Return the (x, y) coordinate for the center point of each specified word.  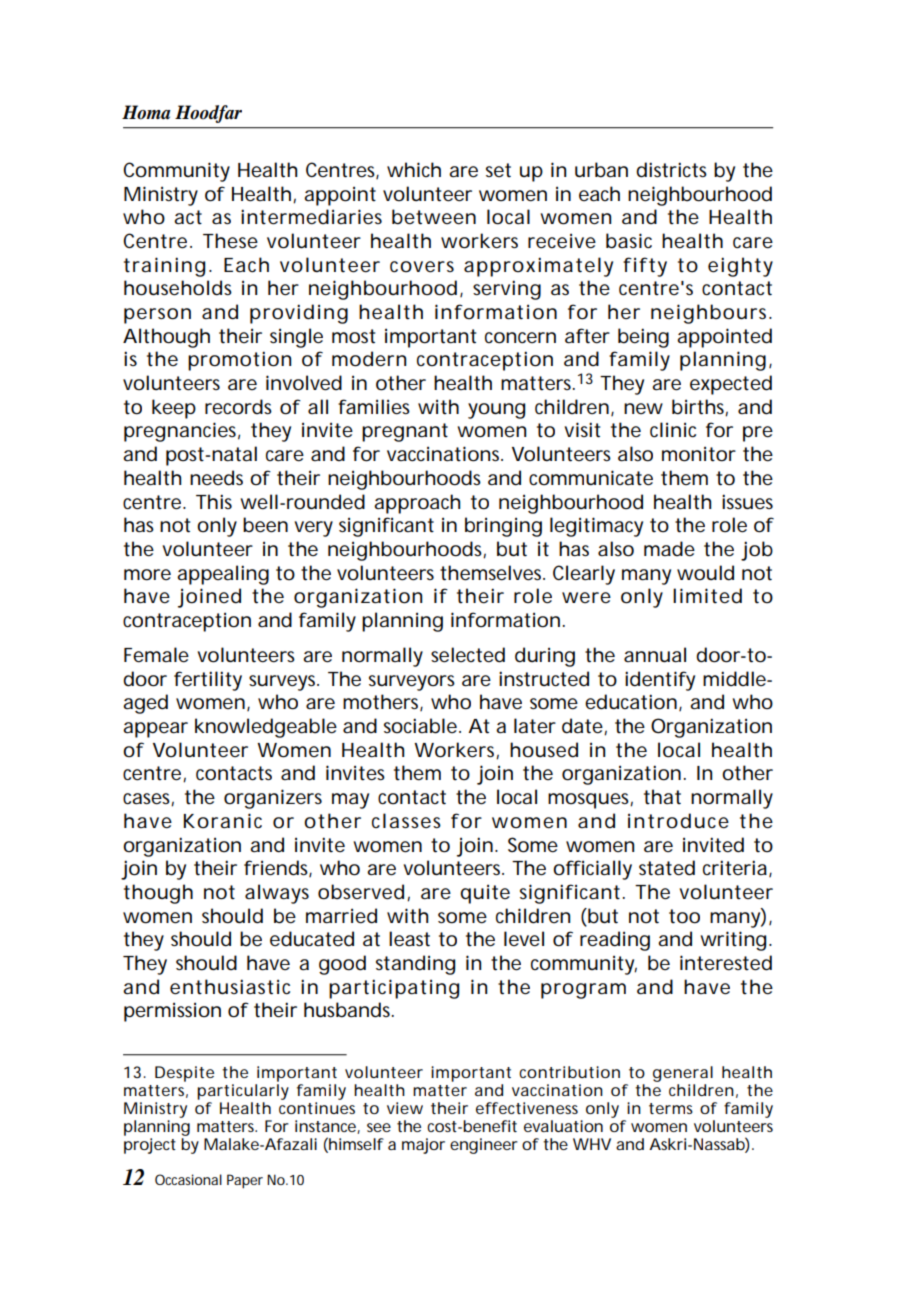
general (683, 1074)
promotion (239, 361)
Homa (146, 112)
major (423, 1146)
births (700, 408)
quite (485, 894)
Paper (245, 1181)
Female (156, 655)
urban (601, 170)
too (684, 916)
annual (655, 655)
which (414, 169)
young (496, 411)
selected (468, 655)
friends (278, 868)
